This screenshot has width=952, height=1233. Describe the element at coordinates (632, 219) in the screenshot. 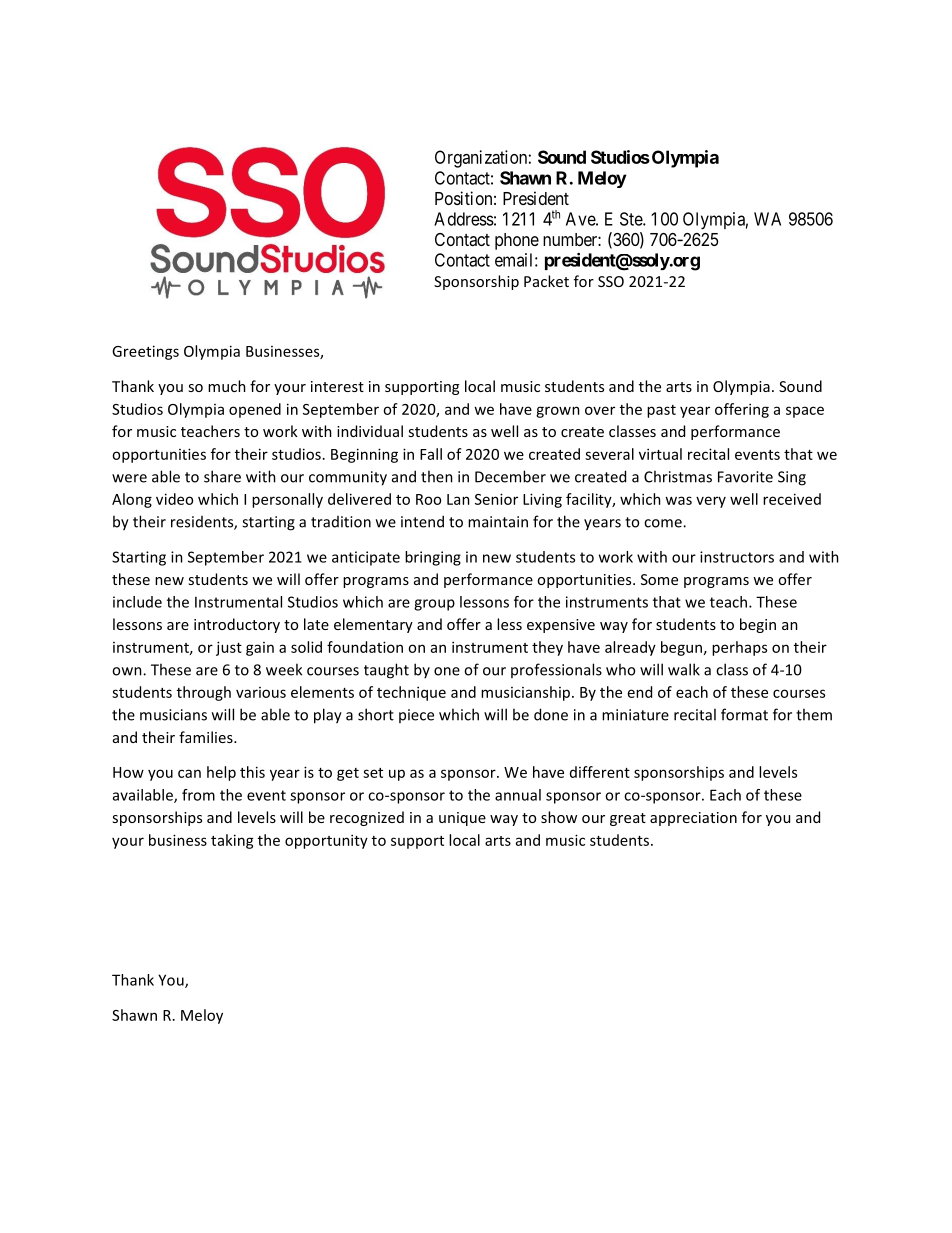

I see `Ste` at that location.
